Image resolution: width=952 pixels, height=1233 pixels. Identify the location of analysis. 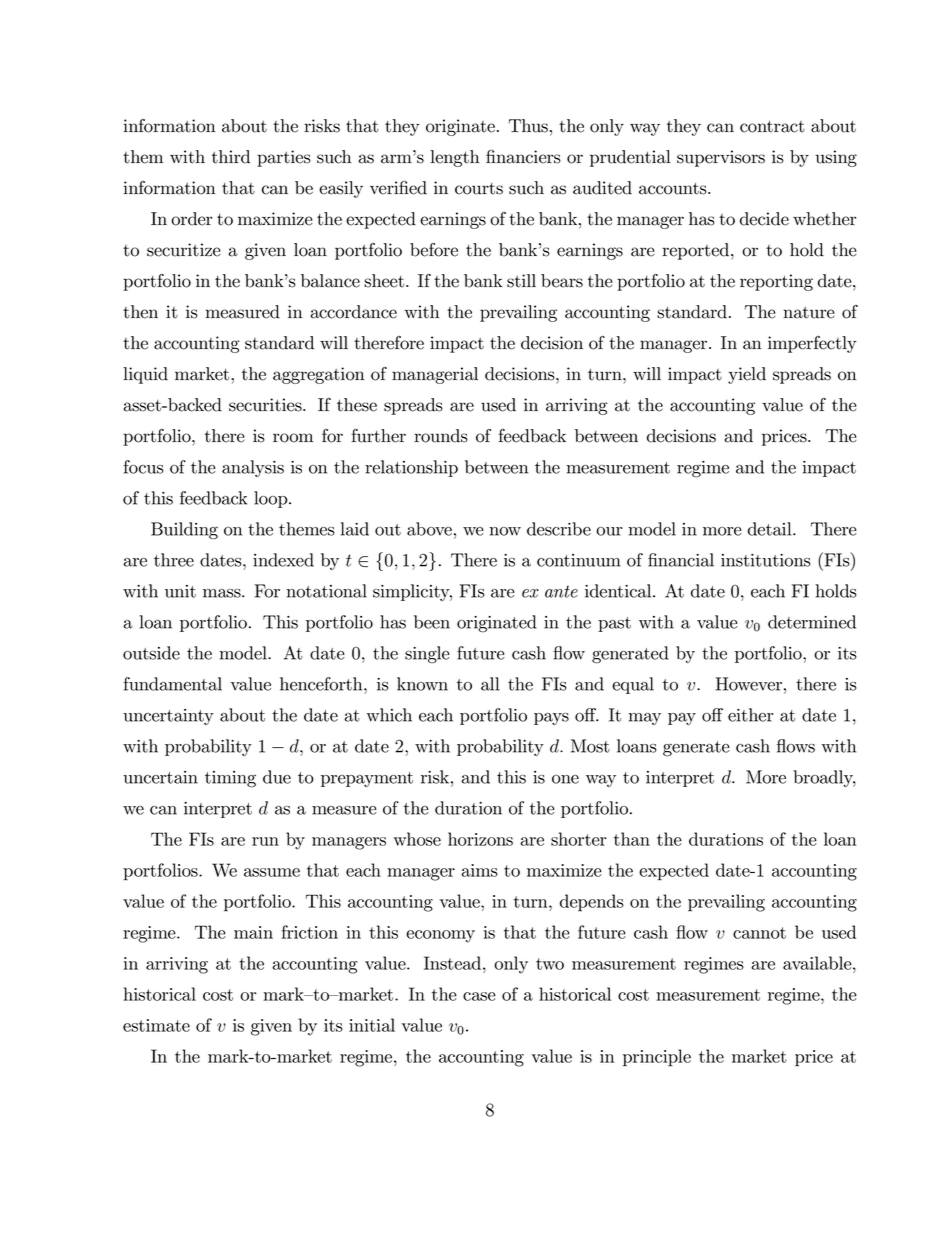
(253, 468).
